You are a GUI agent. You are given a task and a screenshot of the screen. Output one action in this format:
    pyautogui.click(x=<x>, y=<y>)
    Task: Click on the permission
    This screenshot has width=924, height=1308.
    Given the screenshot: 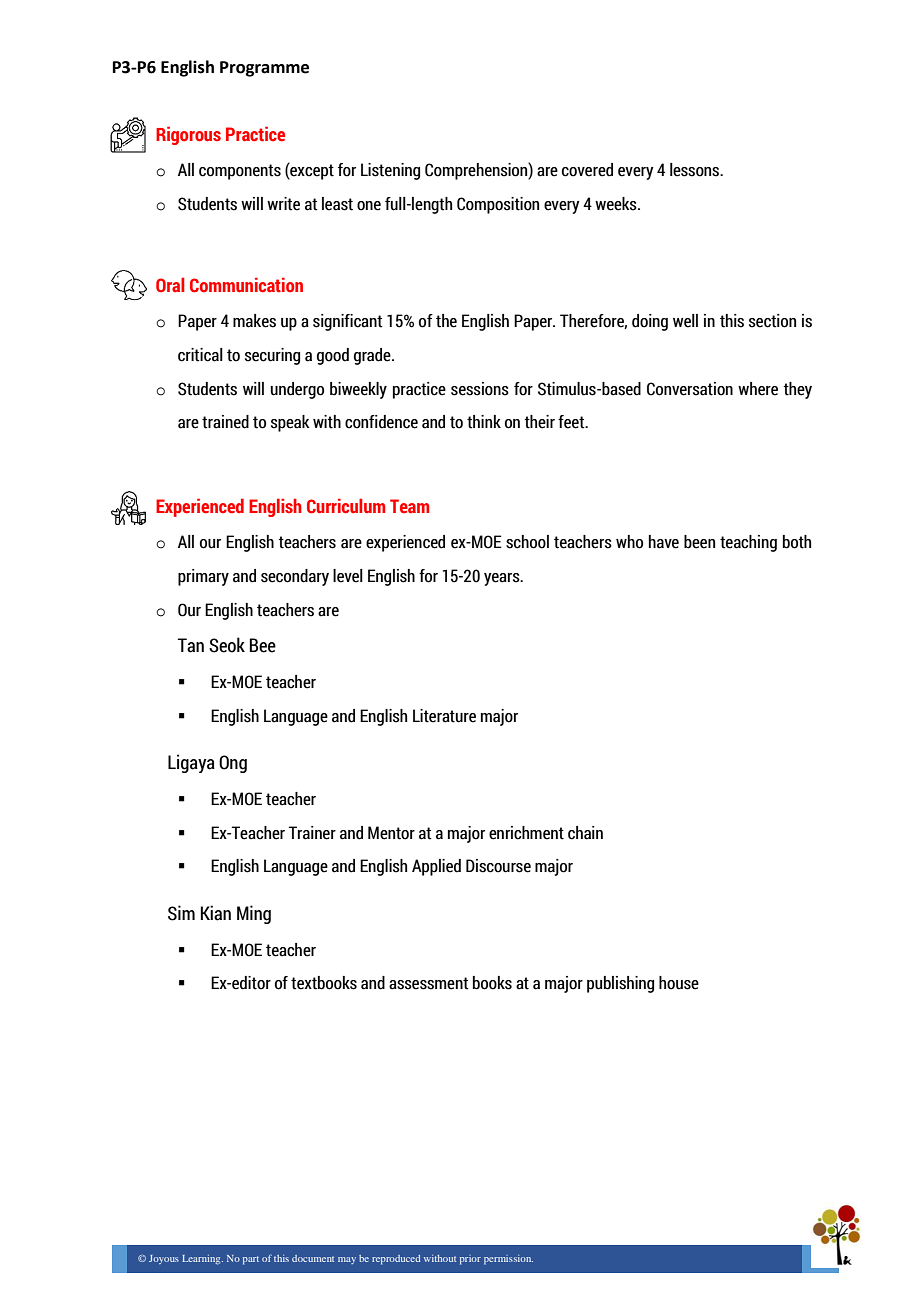 What is the action you would take?
    pyautogui.click(x=508, y=1260)
